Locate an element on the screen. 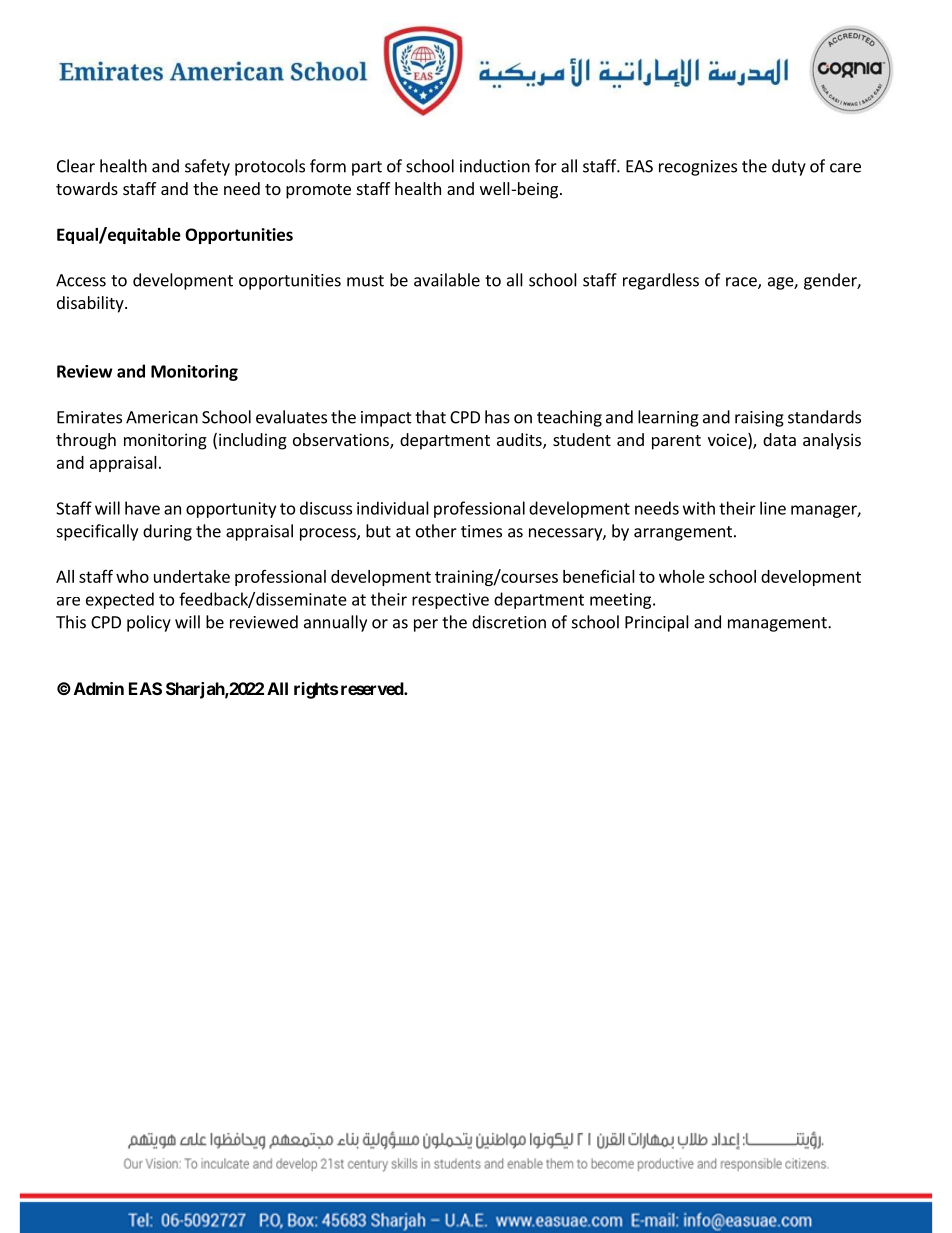 This screenshot has height=1233, width=952. Admin is located at coordinates (99, 688).
